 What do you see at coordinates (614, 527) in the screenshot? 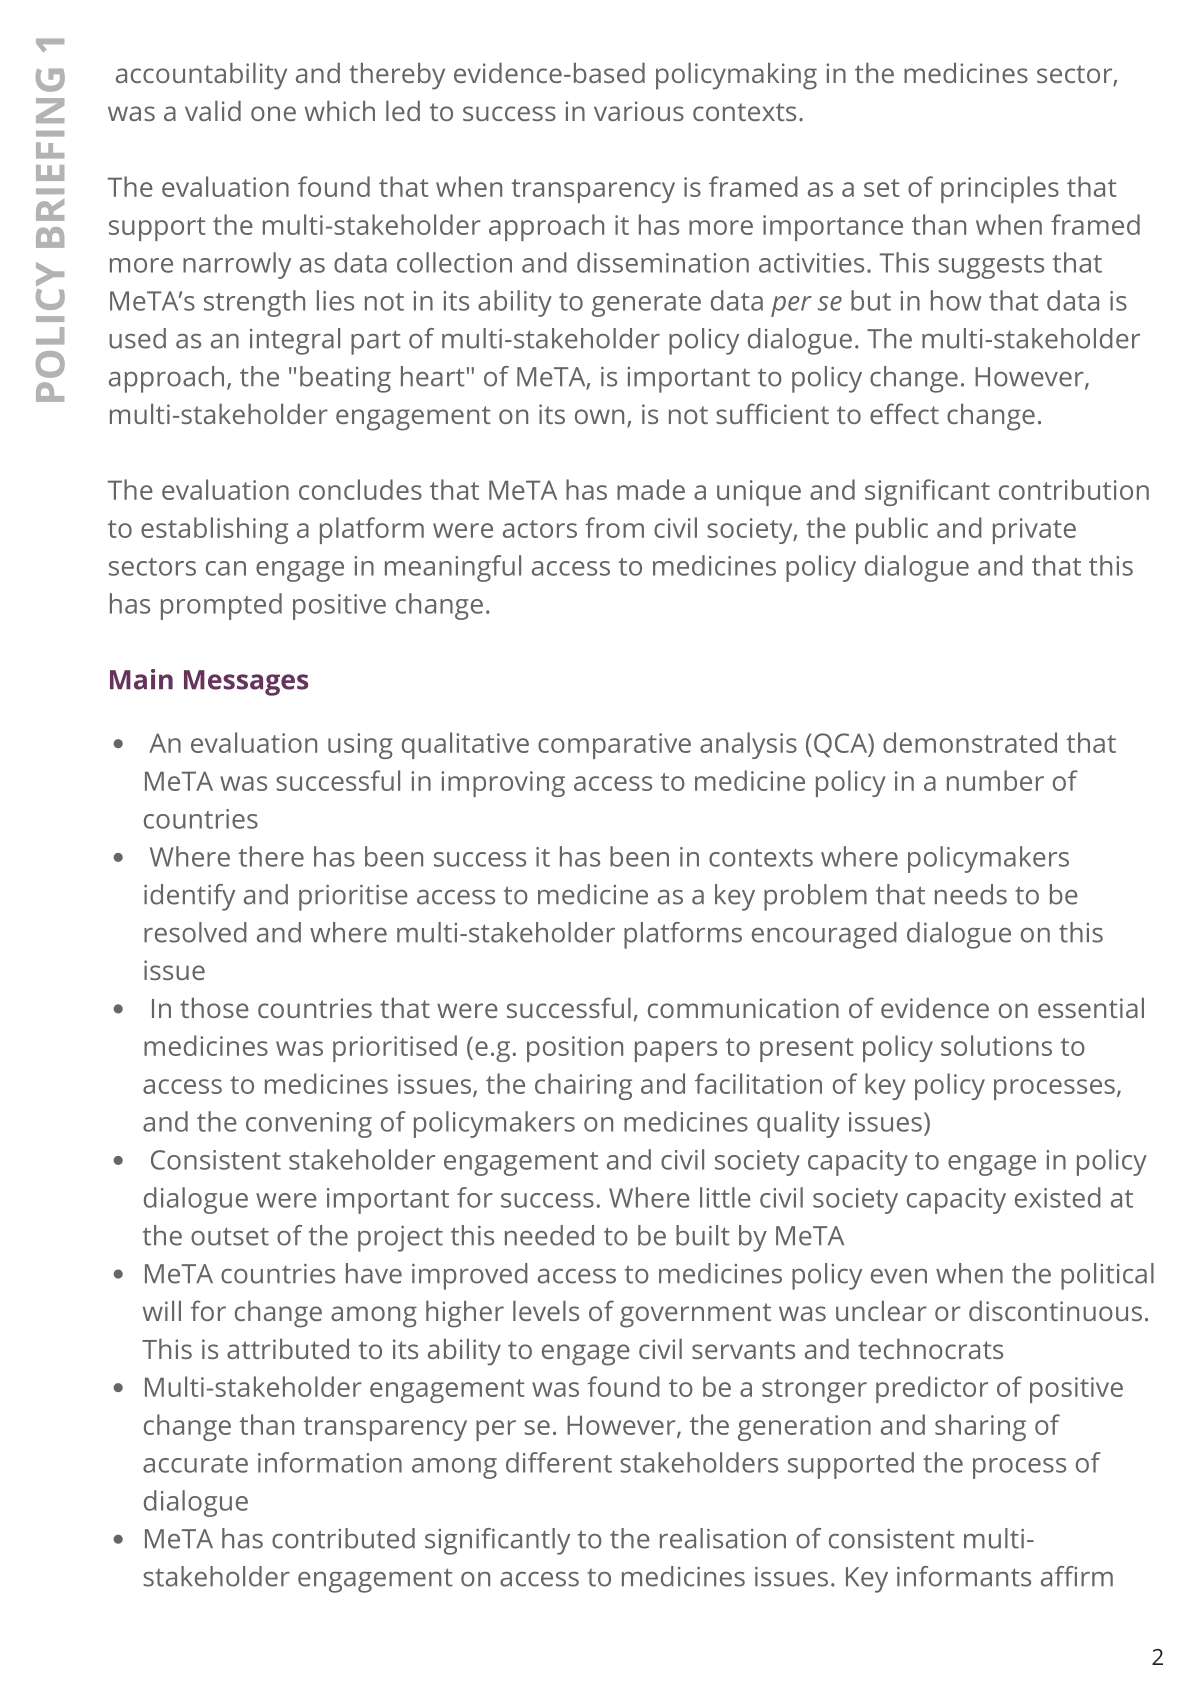
I see `from` at bounding box center [614, 527].
